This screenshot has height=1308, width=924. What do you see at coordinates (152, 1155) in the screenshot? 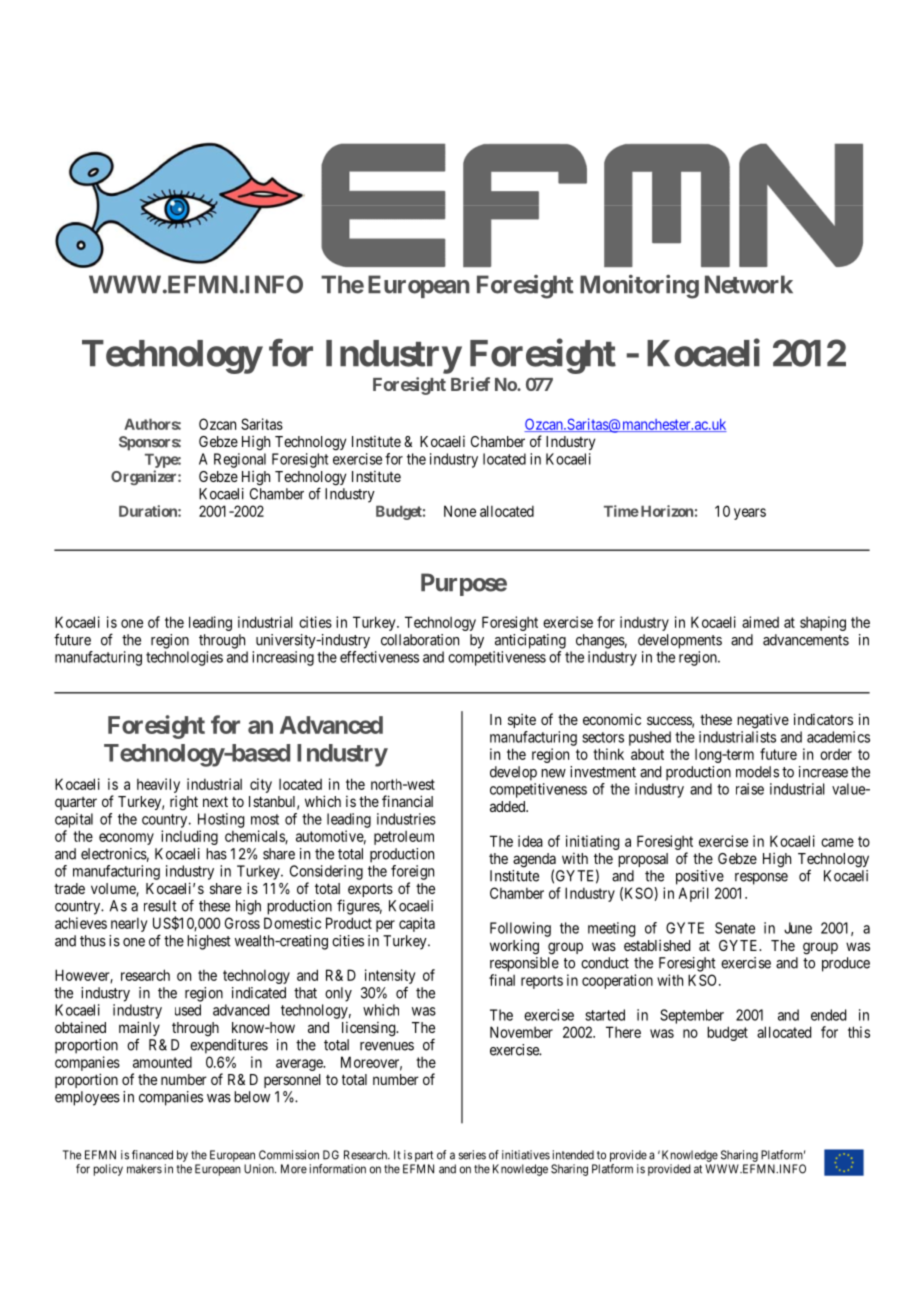
I see `financed` at bounding box center [152, 1155].
